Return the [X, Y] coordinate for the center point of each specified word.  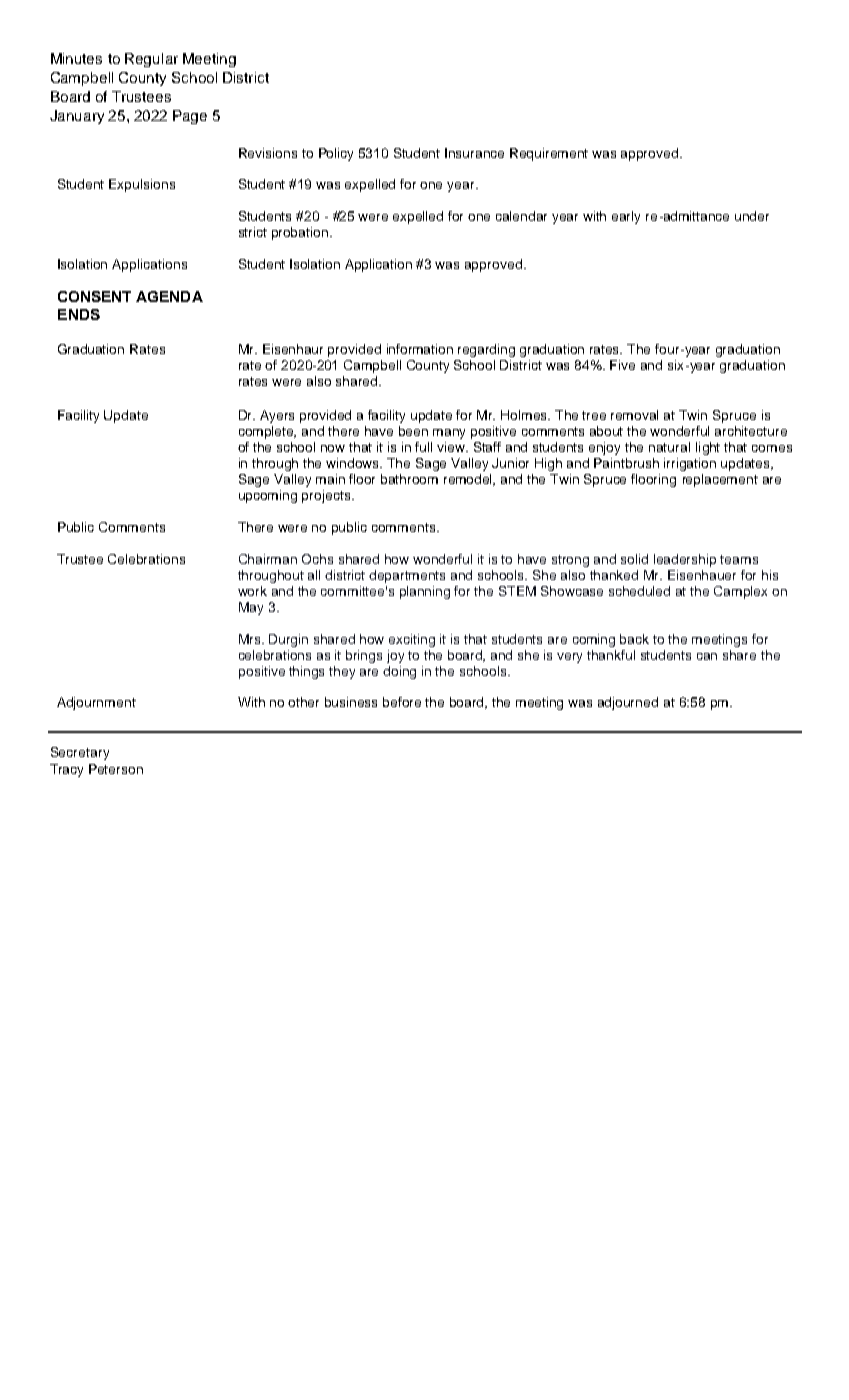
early [626, 217]
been [413, 431]
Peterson [116, 769]
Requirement [549, 154]
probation [301, 233]
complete [267, 432]
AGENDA [169, 296]
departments [407, 576]
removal [634, 415]
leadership [685, 560]
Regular [151, 60]
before [402, 702]
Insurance [474, 153]
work [252, 591]
